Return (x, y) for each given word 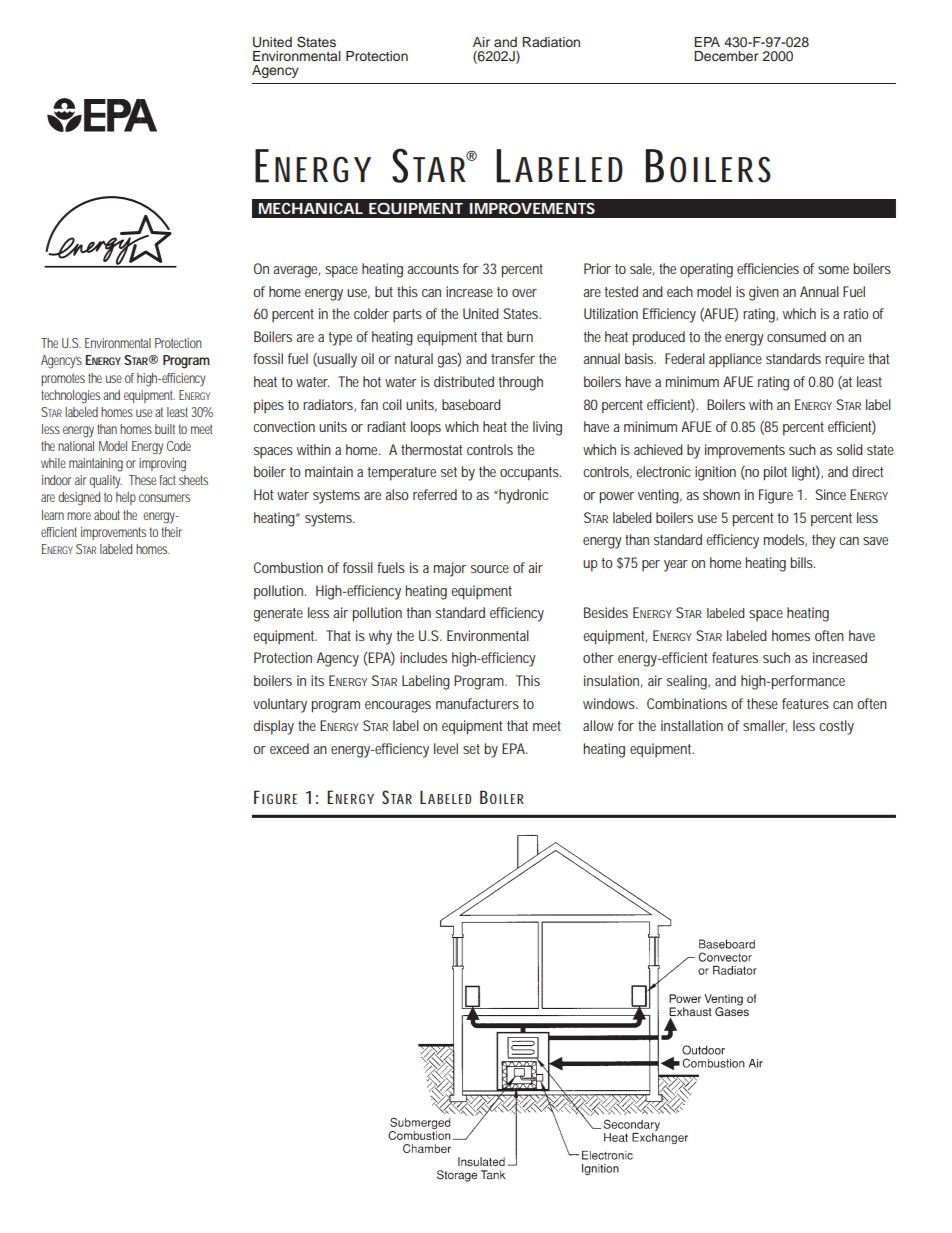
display (274, 727)
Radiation (551, 42)
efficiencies (768, 268)
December (726, 56)
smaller (765, 726)
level (446, 748)
